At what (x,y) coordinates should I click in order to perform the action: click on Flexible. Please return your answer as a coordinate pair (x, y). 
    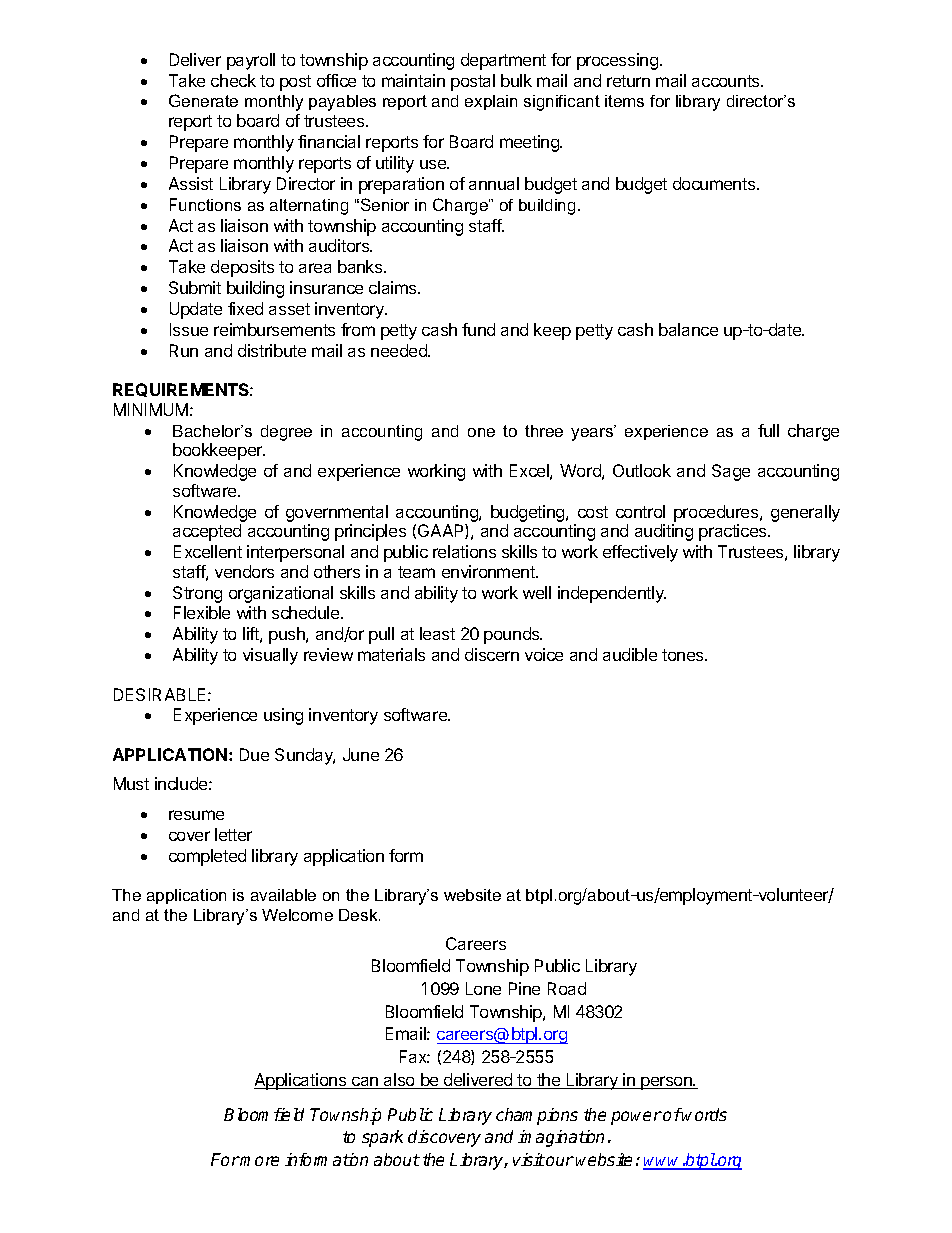
    Looking at the image, I should click on (202, 612).
